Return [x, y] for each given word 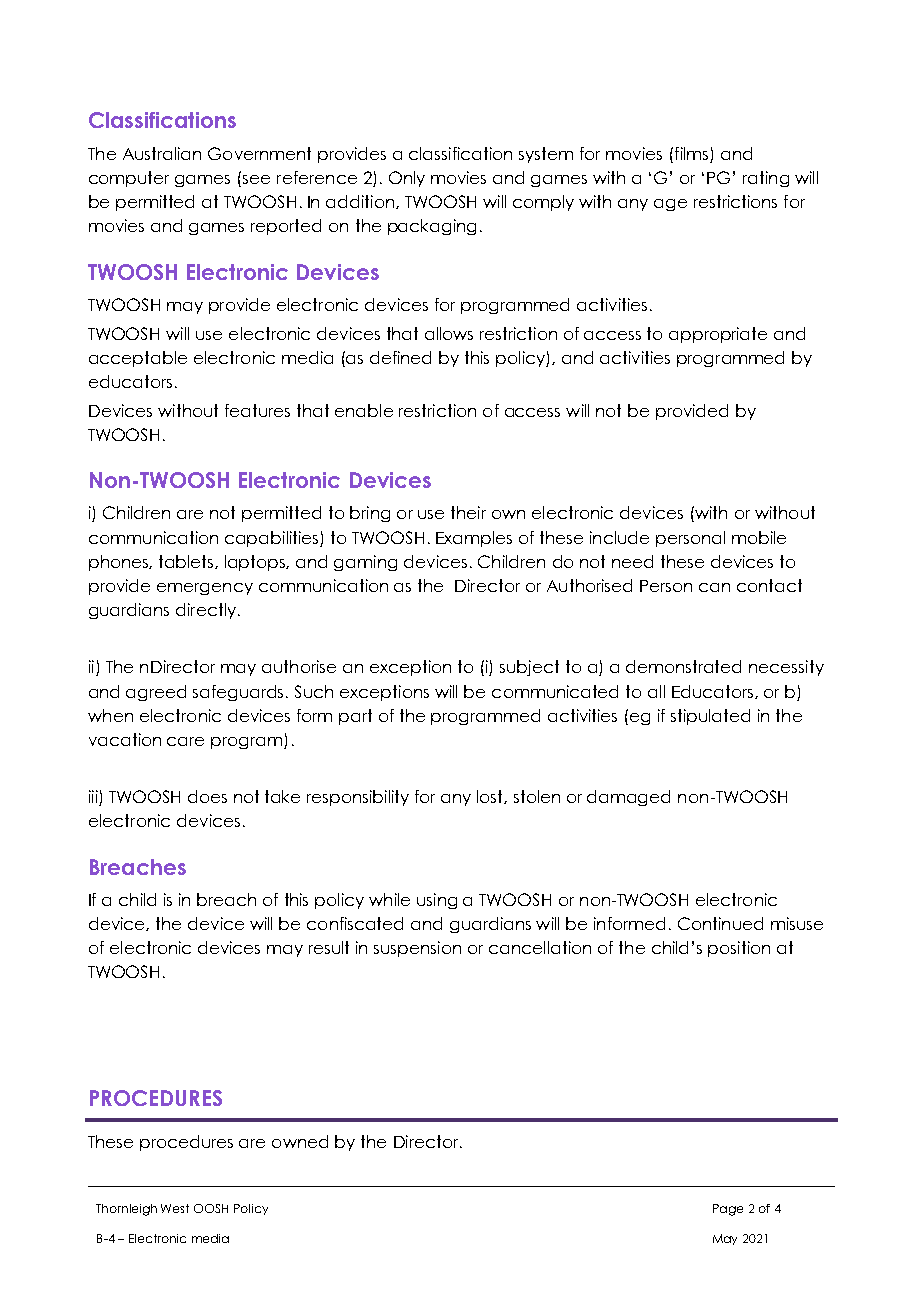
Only [407, 179]
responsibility [358, 798]
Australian [162, 153]
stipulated [710, 717]
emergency [205, 589]
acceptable [138, 359]
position [739, 949]
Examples [474, 539]
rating [766, 179]
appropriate [718, 335]
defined [400, 357]
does [207, 796]
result [329, 947]
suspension [417, 949]
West [175, 1208]
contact [769, 585]
